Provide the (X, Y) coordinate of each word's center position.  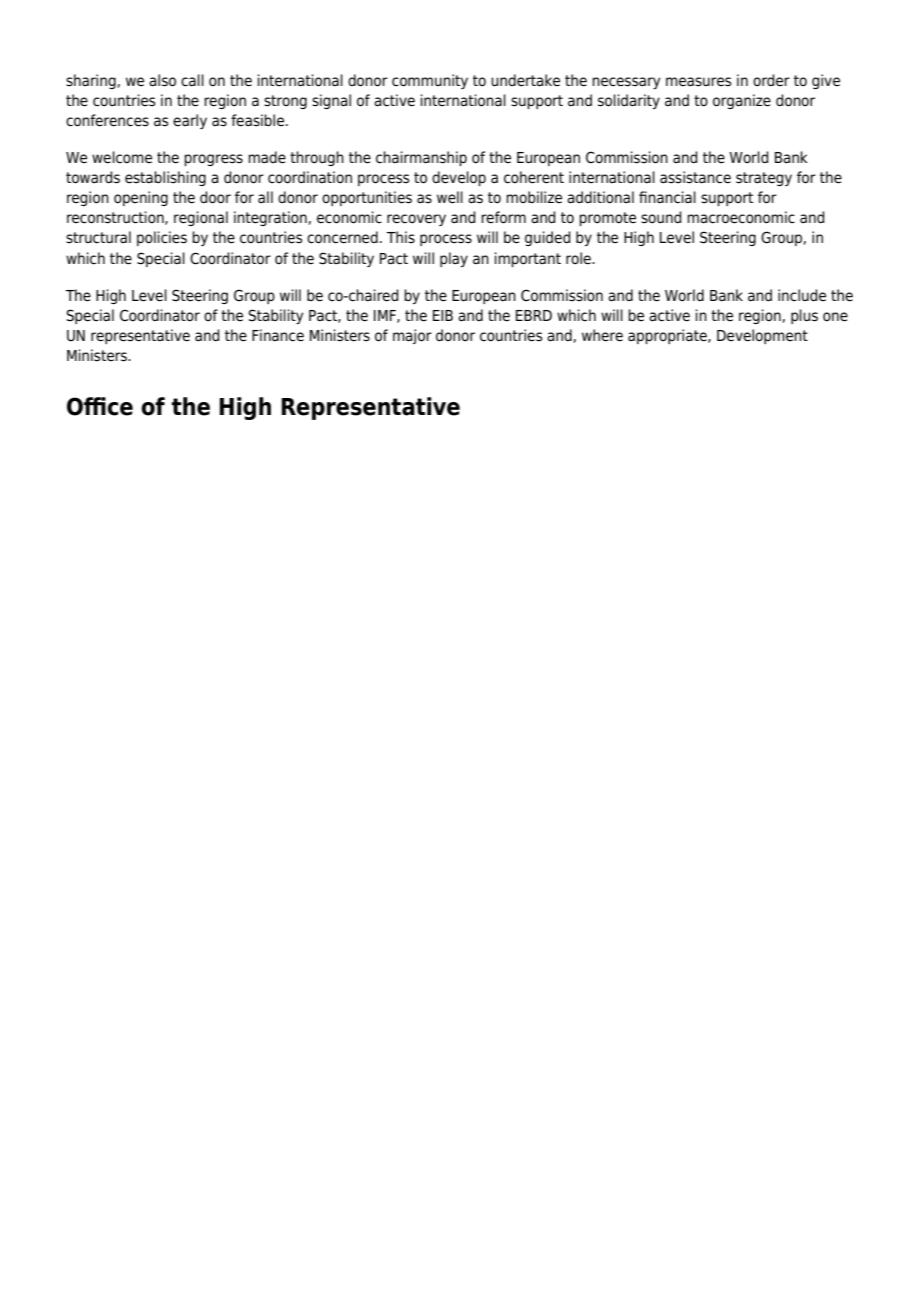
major (412, 336)
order (771, 80)
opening (141, 198)
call (192, 80)
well (450, 197)
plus (804, 316)
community (430, 81)
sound (661, 217)
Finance (278, 335)
